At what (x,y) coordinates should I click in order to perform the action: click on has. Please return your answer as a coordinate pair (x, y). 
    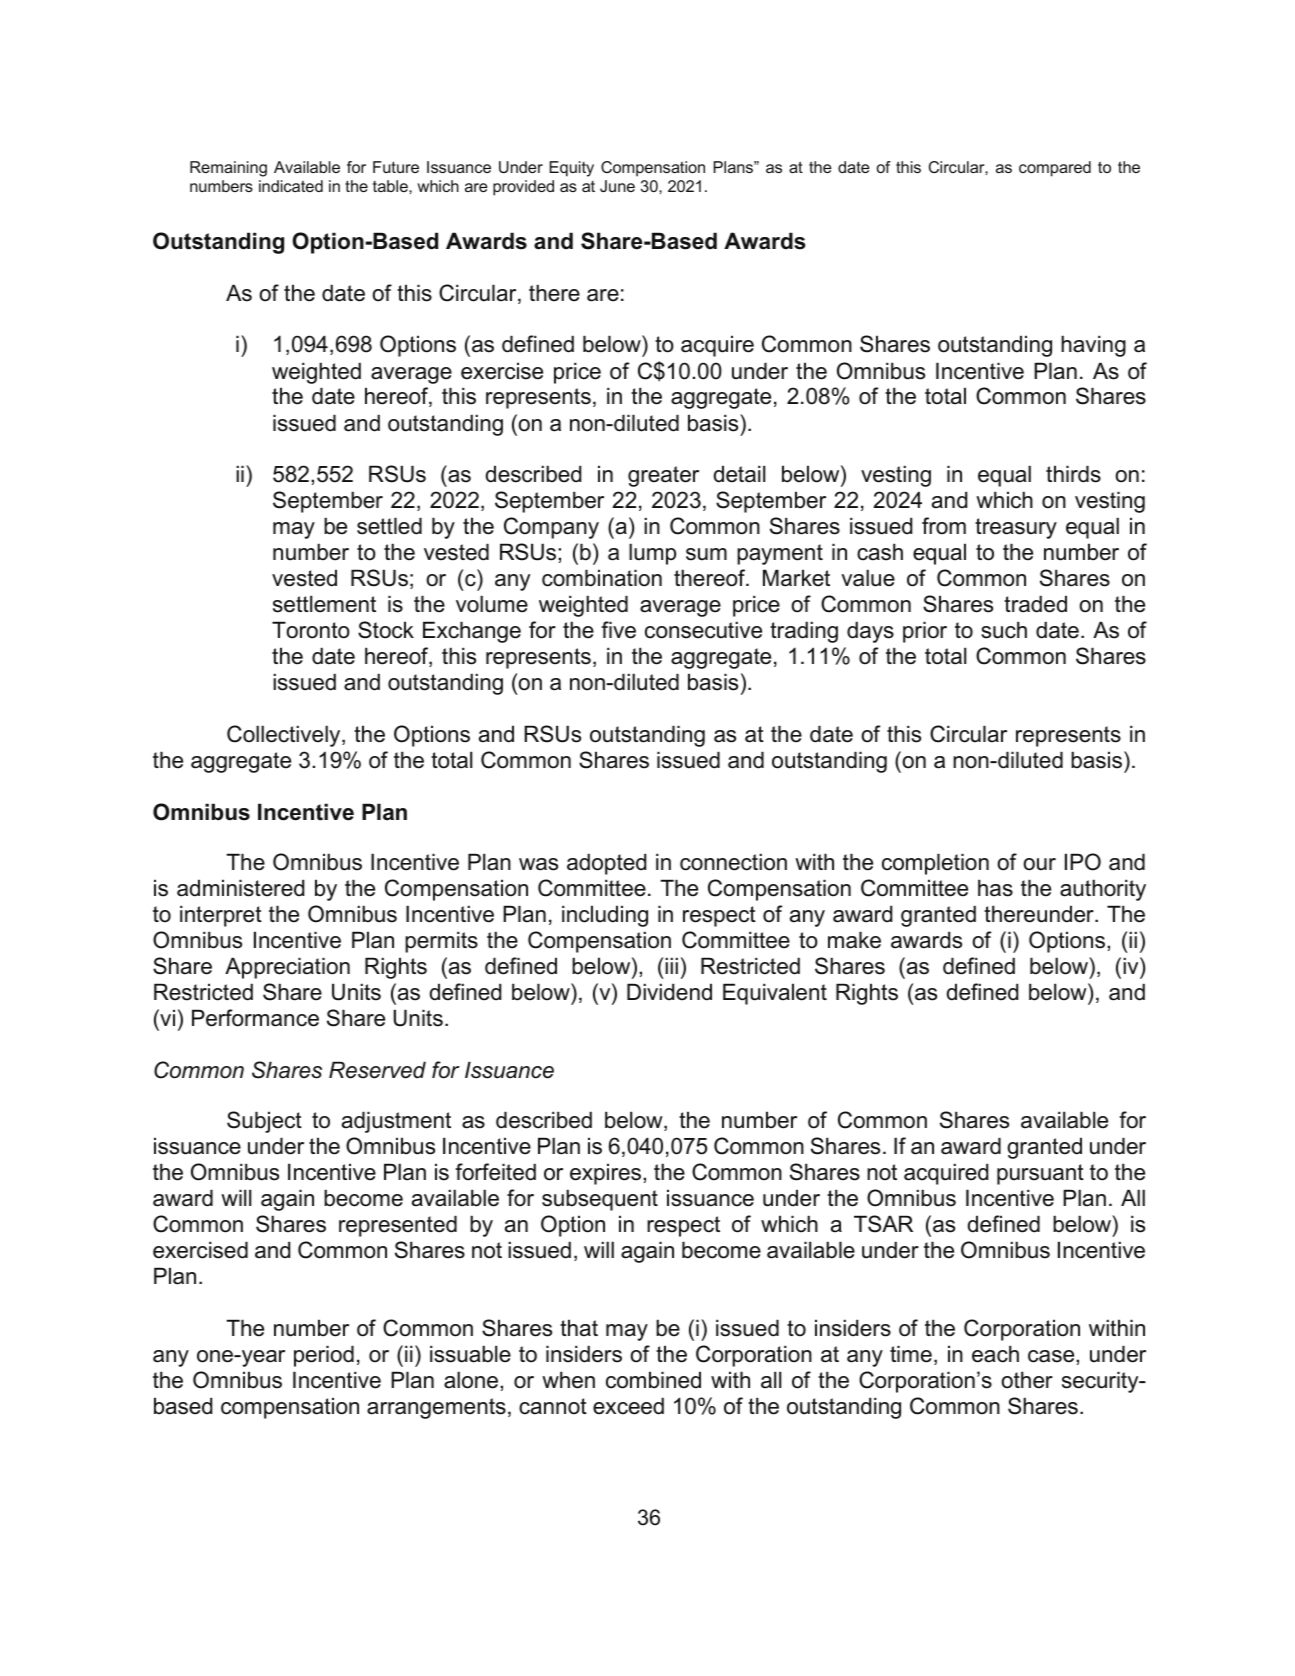
    Looking at the image, I should click on (995, 888).
